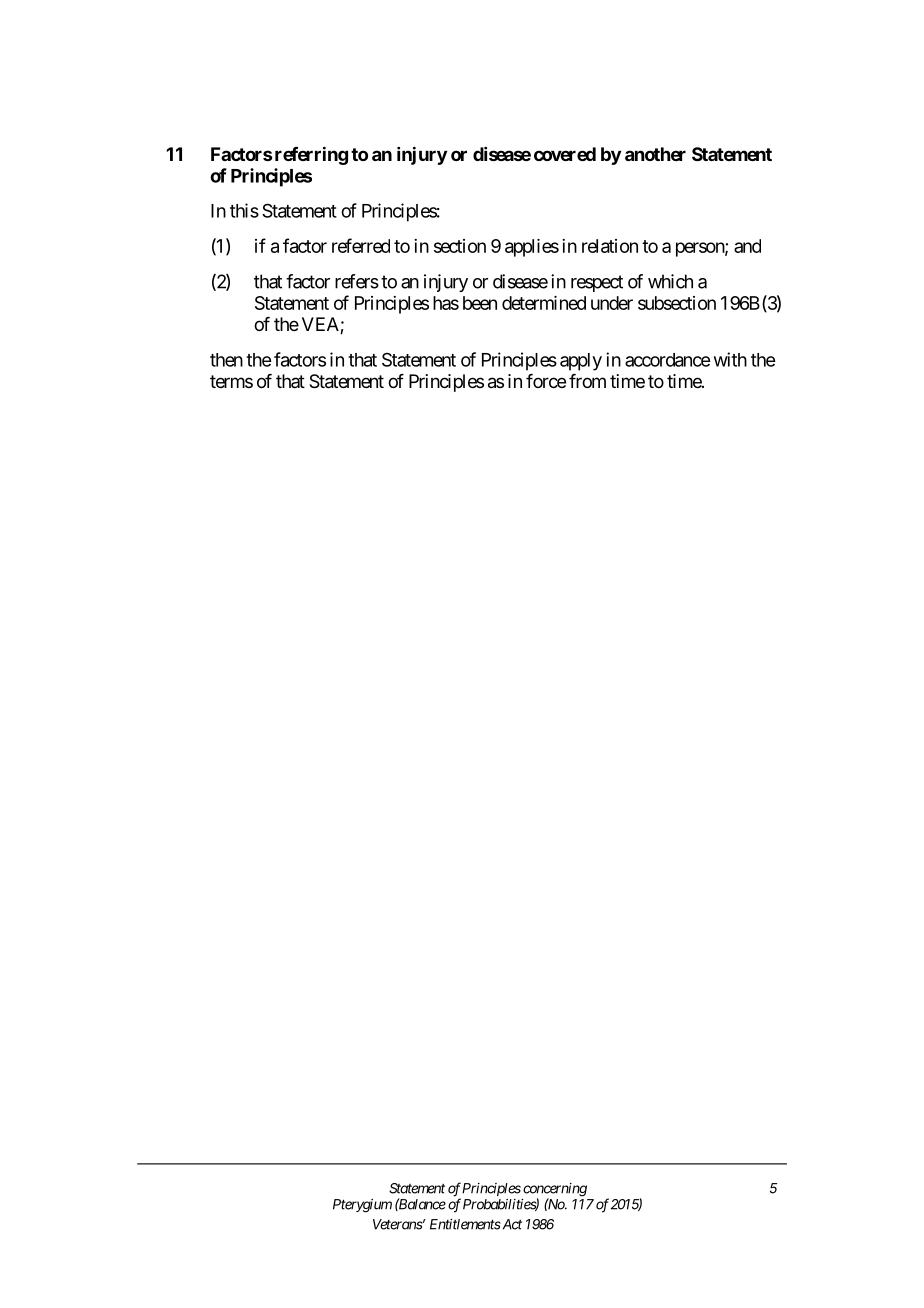 This screenshot has height=1308, width=924. What do you see at coordinates (670, 281) in the screenshot?
I see `which` at bounding box center [670, 281].
